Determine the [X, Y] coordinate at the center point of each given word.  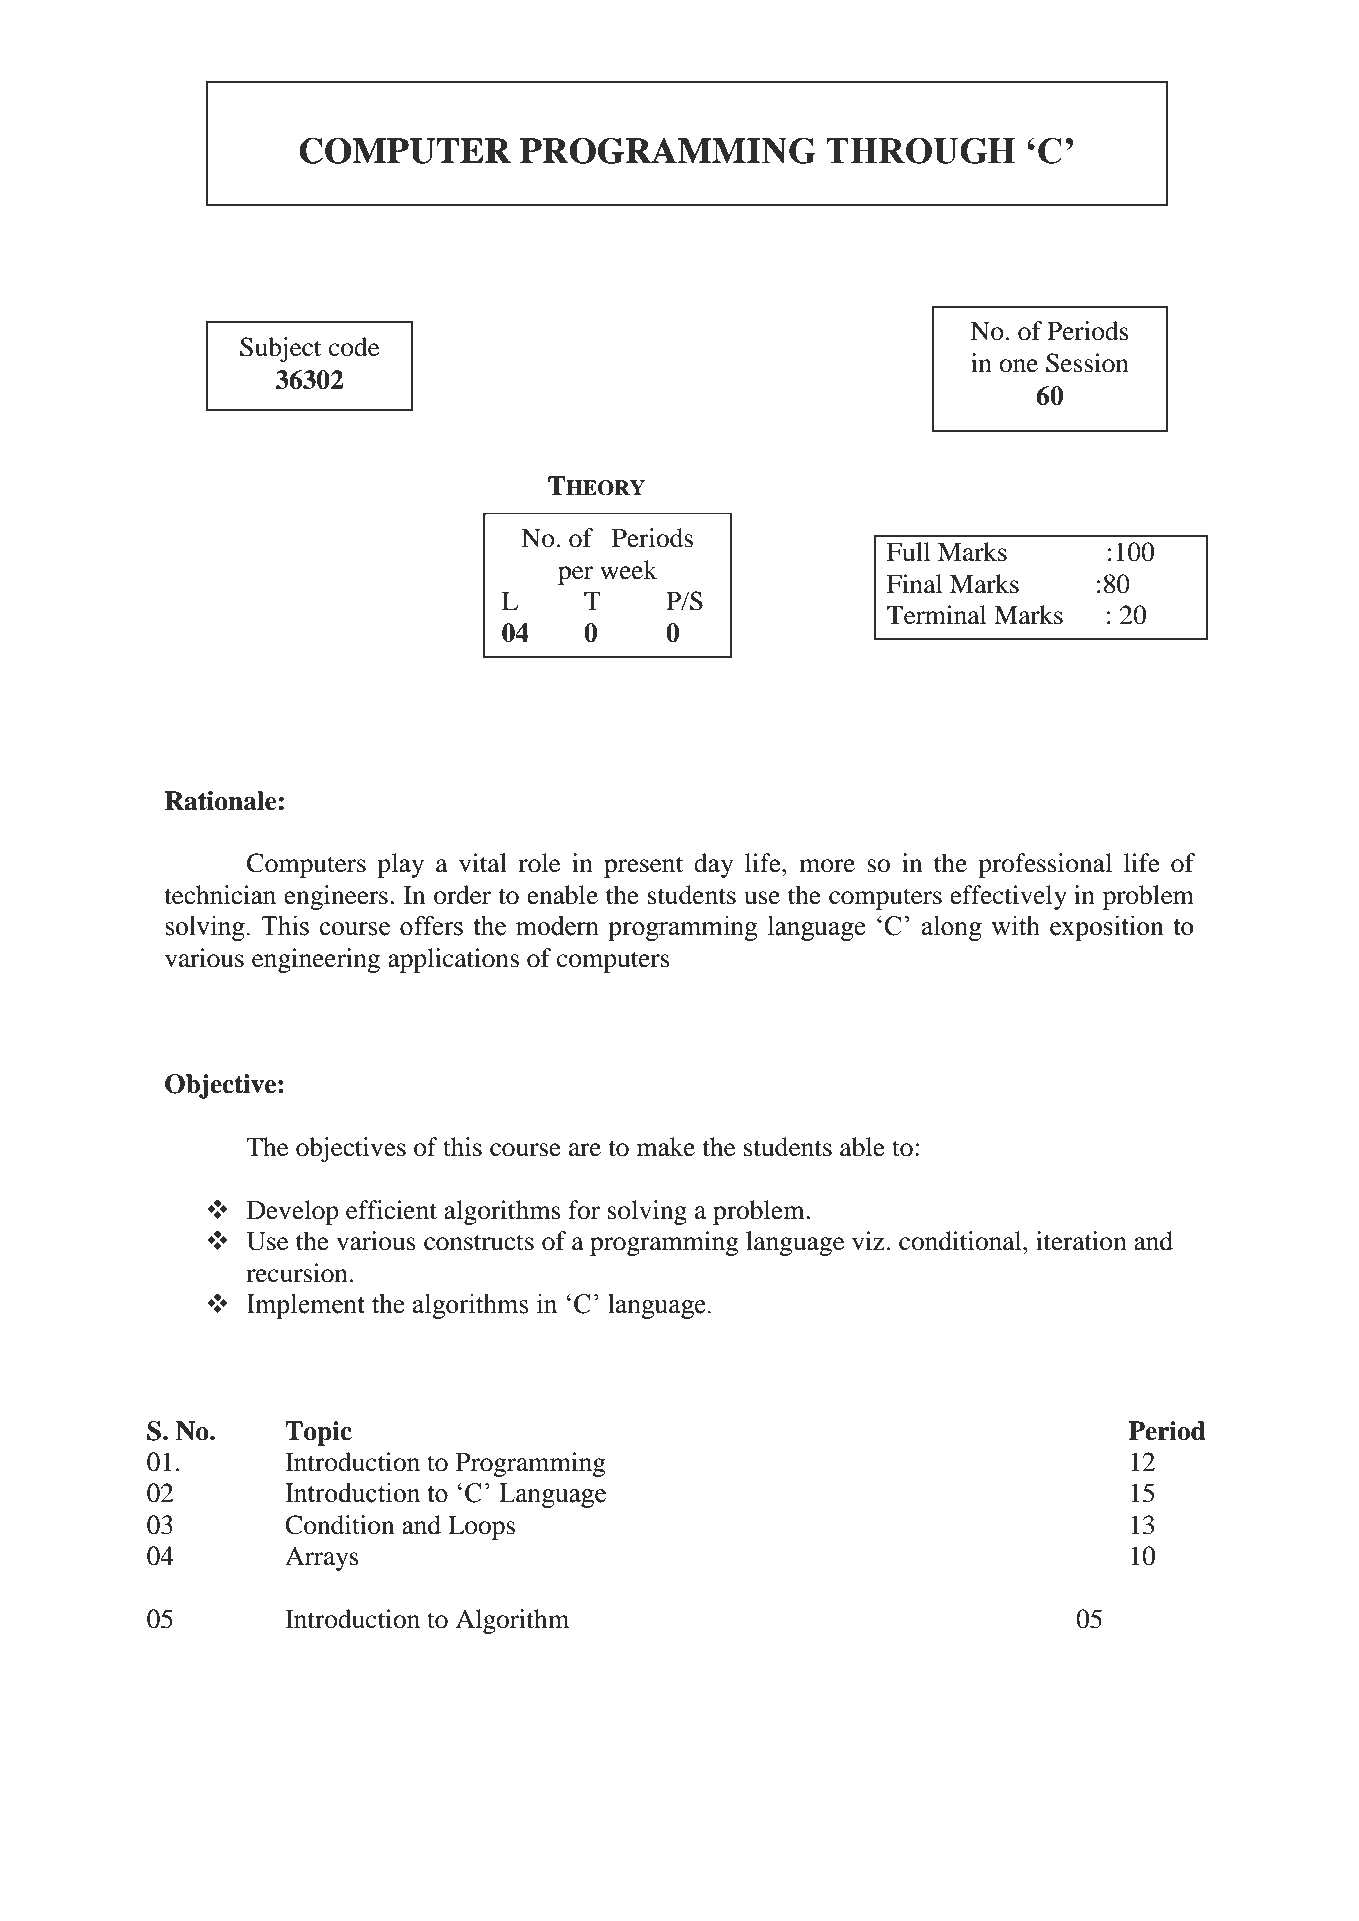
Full [909, 552]
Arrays [322, 1558]
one [1018, 366]
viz [868, 1240]
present [643, 867]
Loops [481, 1528]
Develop [293, 1212]
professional [1045, 865]
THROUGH [920, 151]
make [666, 1147]
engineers [336, 897]
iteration [1081, 1241]
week [629, 570]
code [354, 347]
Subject [280, 349]
